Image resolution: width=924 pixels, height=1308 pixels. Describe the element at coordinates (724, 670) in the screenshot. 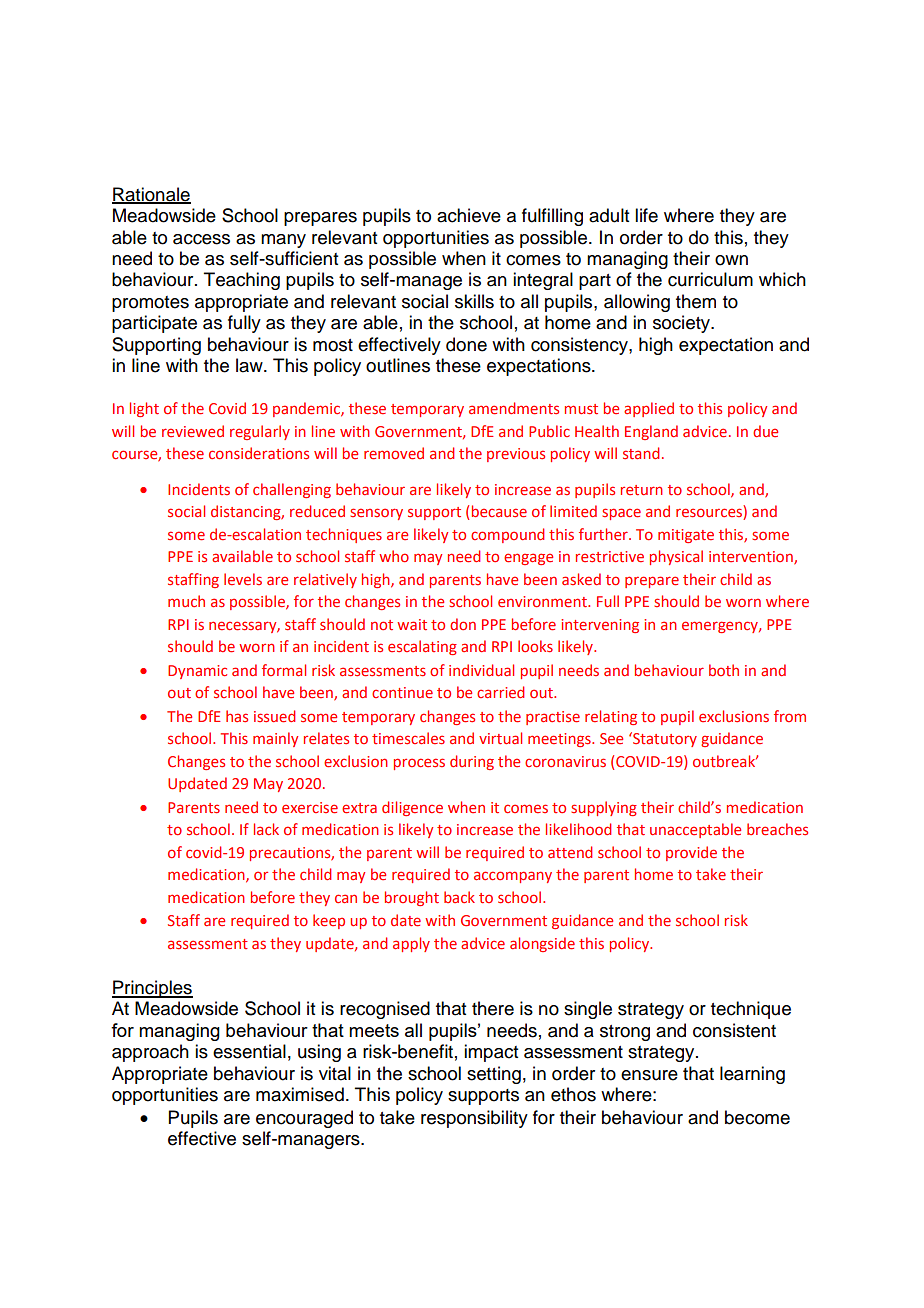

I see `both` at that location.
